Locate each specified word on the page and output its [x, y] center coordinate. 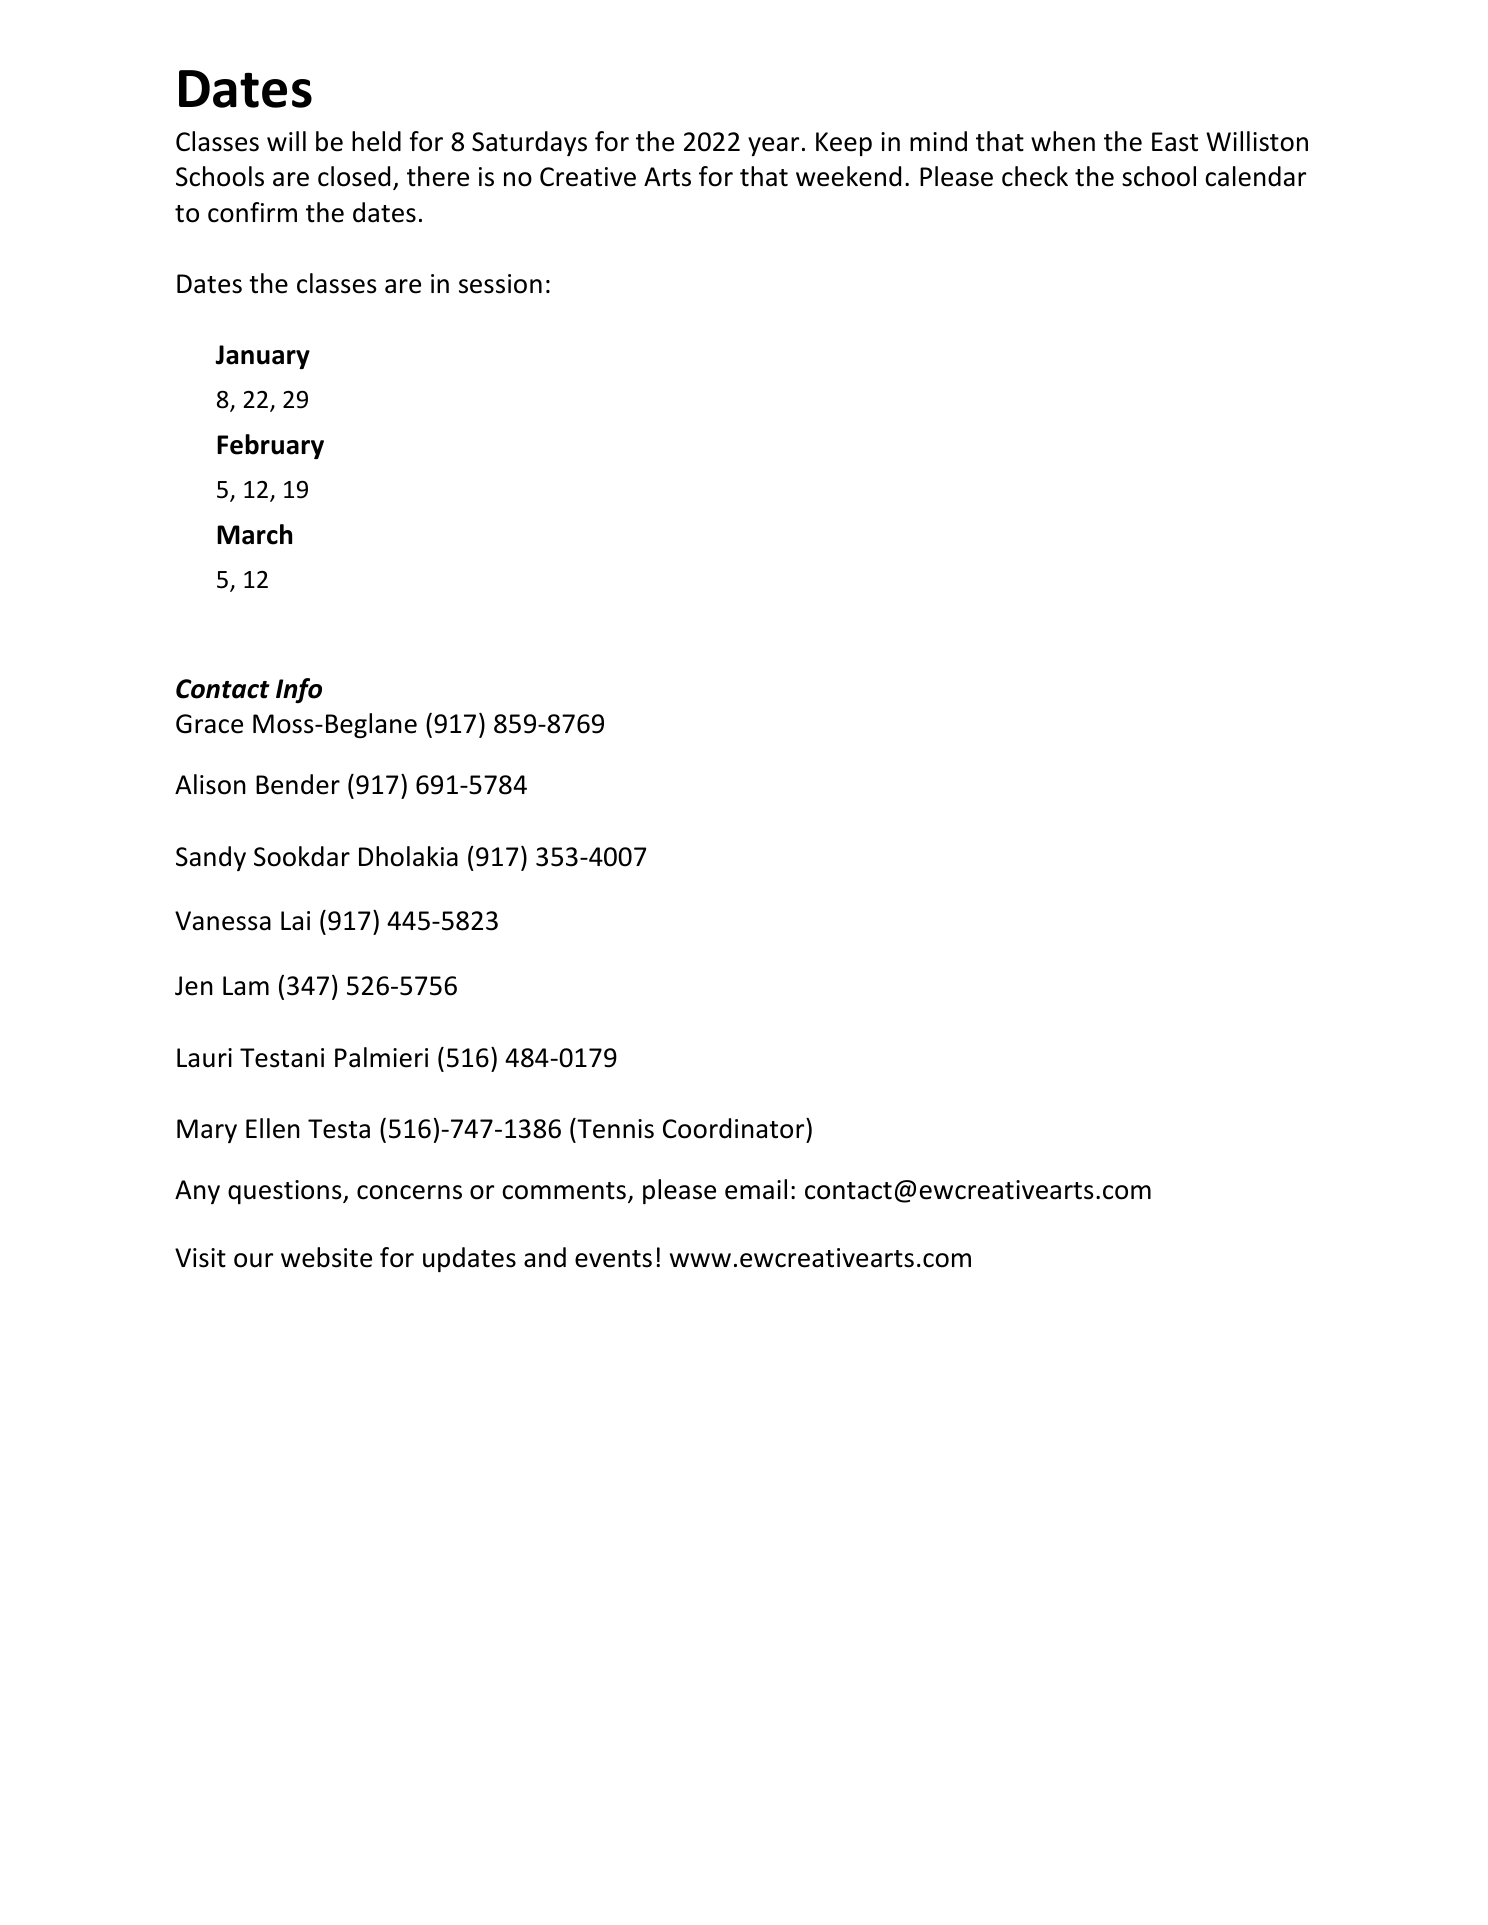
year [773, 146]
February [270, 446]
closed [354, 176]
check [1035, 176]
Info [299, 690]
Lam [246, 986]
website [326, 1257]
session [500, 284]
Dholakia [408, 856]
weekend [848, 176]
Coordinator [735, 1128]
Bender [298, 784]
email [756, 1189]
